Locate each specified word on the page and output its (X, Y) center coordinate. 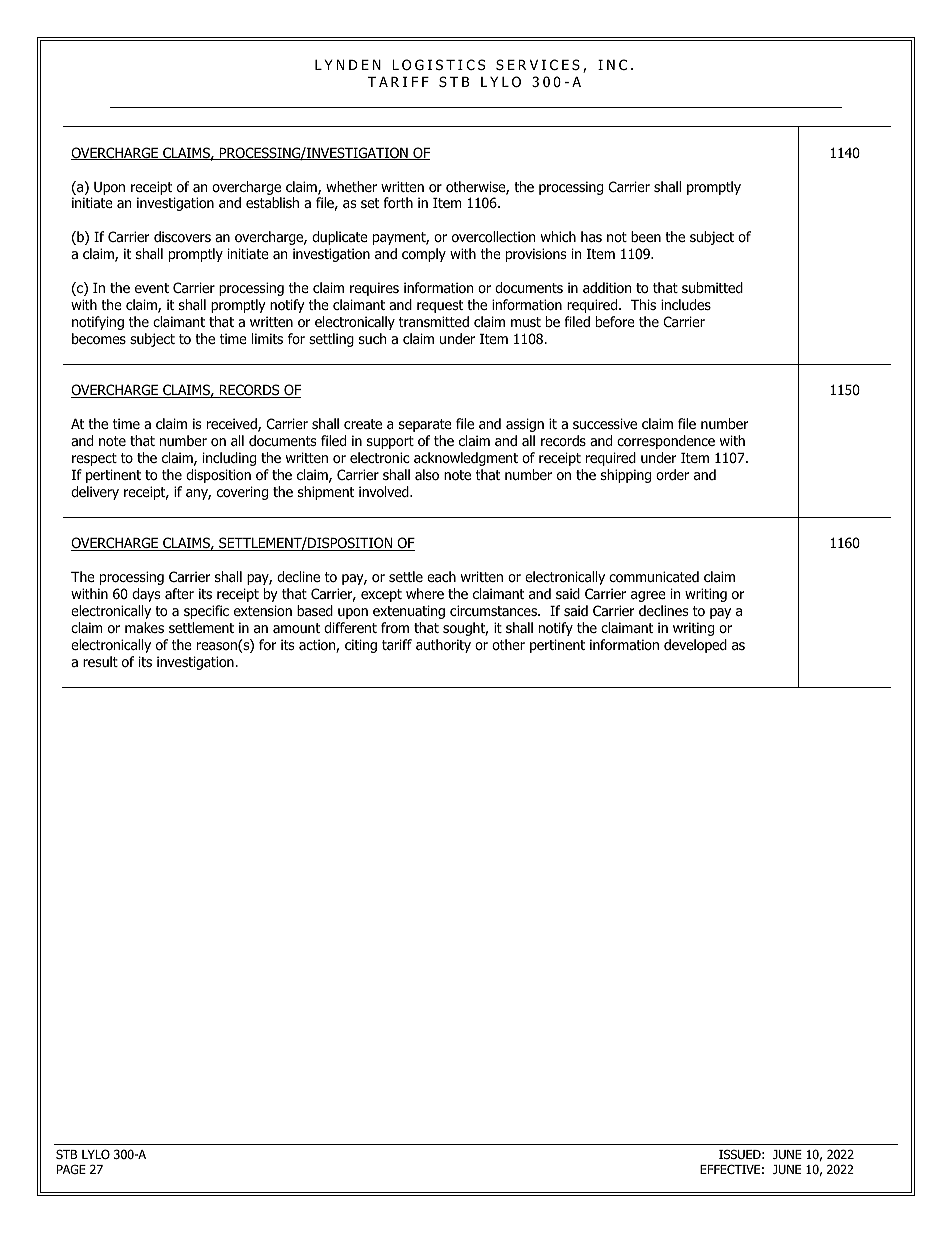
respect (94, 459)
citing (361, 646)
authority (443, 646)
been (646, 236)
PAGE (71, 1169)
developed (695, 646)
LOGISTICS (438, 65)
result (100, 661)
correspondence (666, 442)
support (390, 442)
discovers (182, 237)
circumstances (495, 610)
